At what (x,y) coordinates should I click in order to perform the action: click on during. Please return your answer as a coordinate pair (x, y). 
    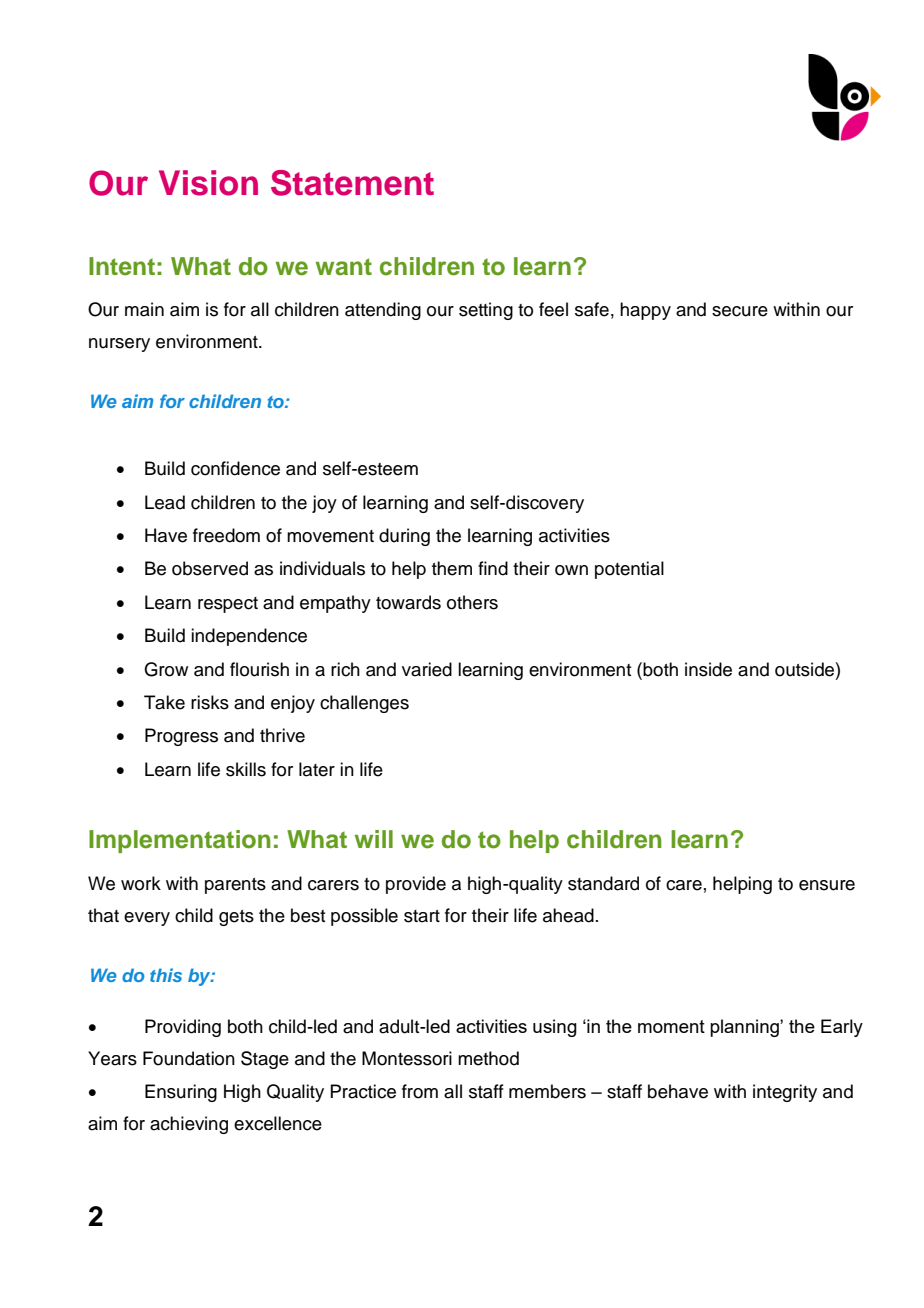
    Looking at the image, I should click on (404, 537).
